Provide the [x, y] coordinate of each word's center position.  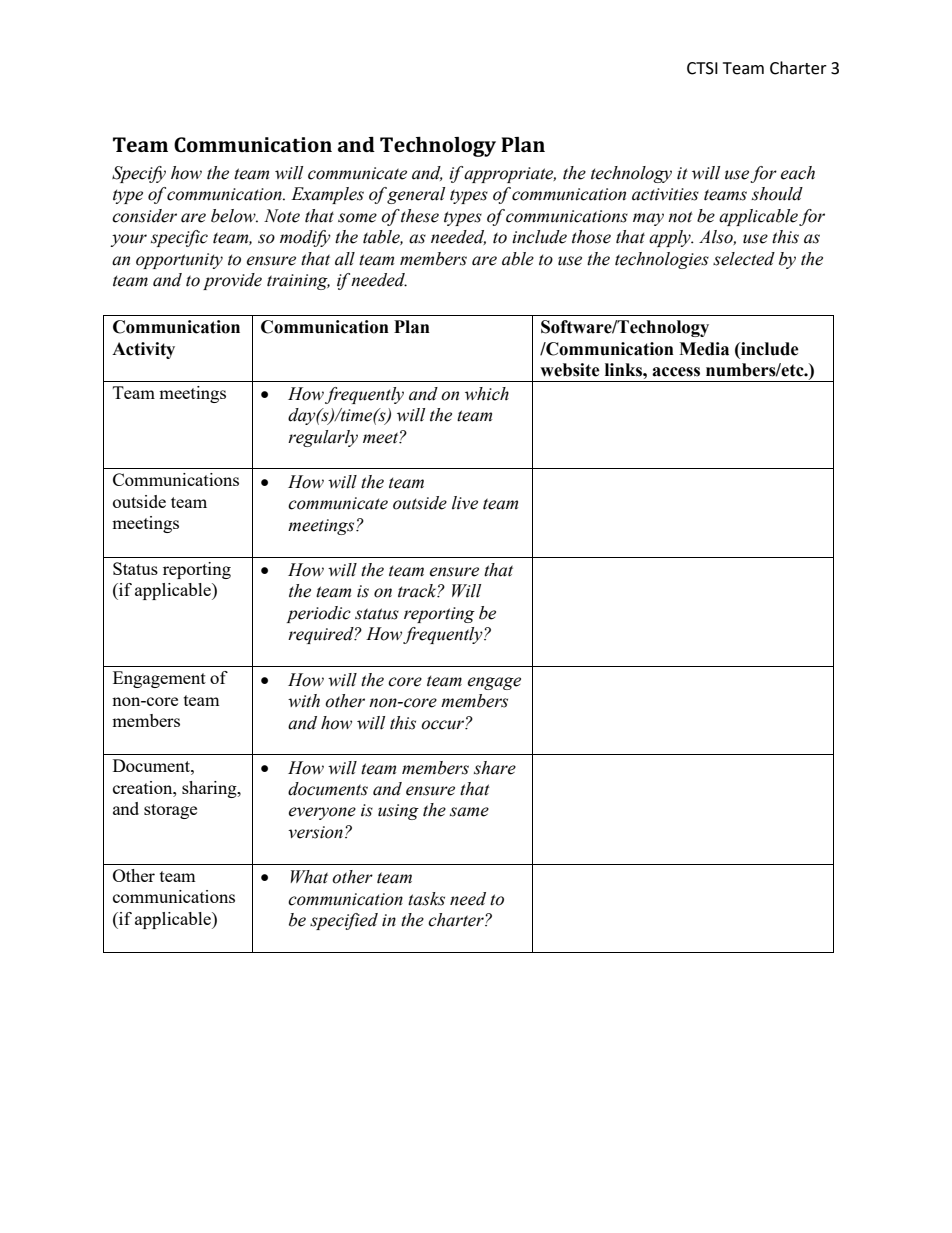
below [234, 216]
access [676, 372]
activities [665, 194]
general [416, 195]
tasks [426, 899]
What [309, 877]
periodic [318, 614]
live [465, 503]
